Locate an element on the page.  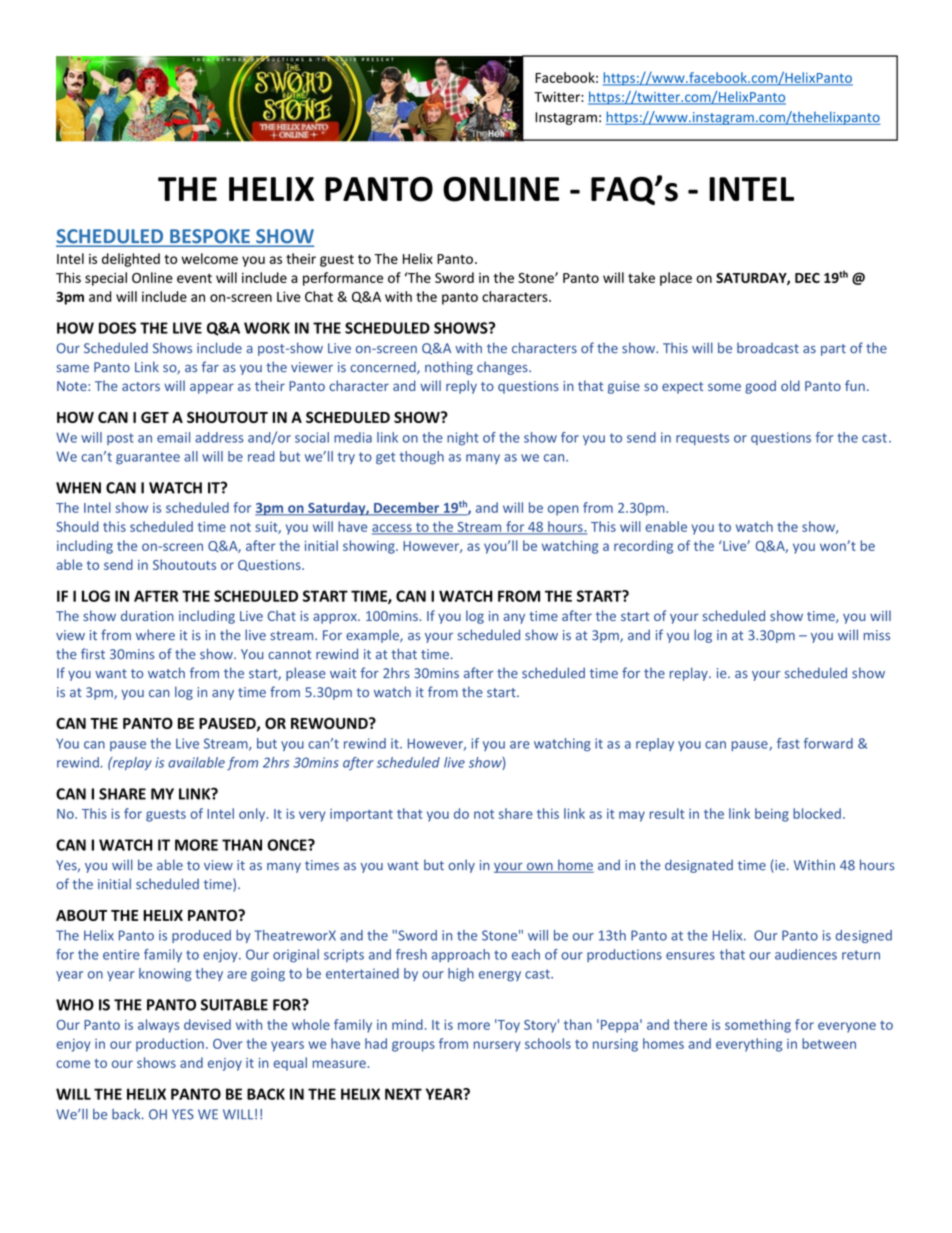
important is located at coordinates (361, 815).
